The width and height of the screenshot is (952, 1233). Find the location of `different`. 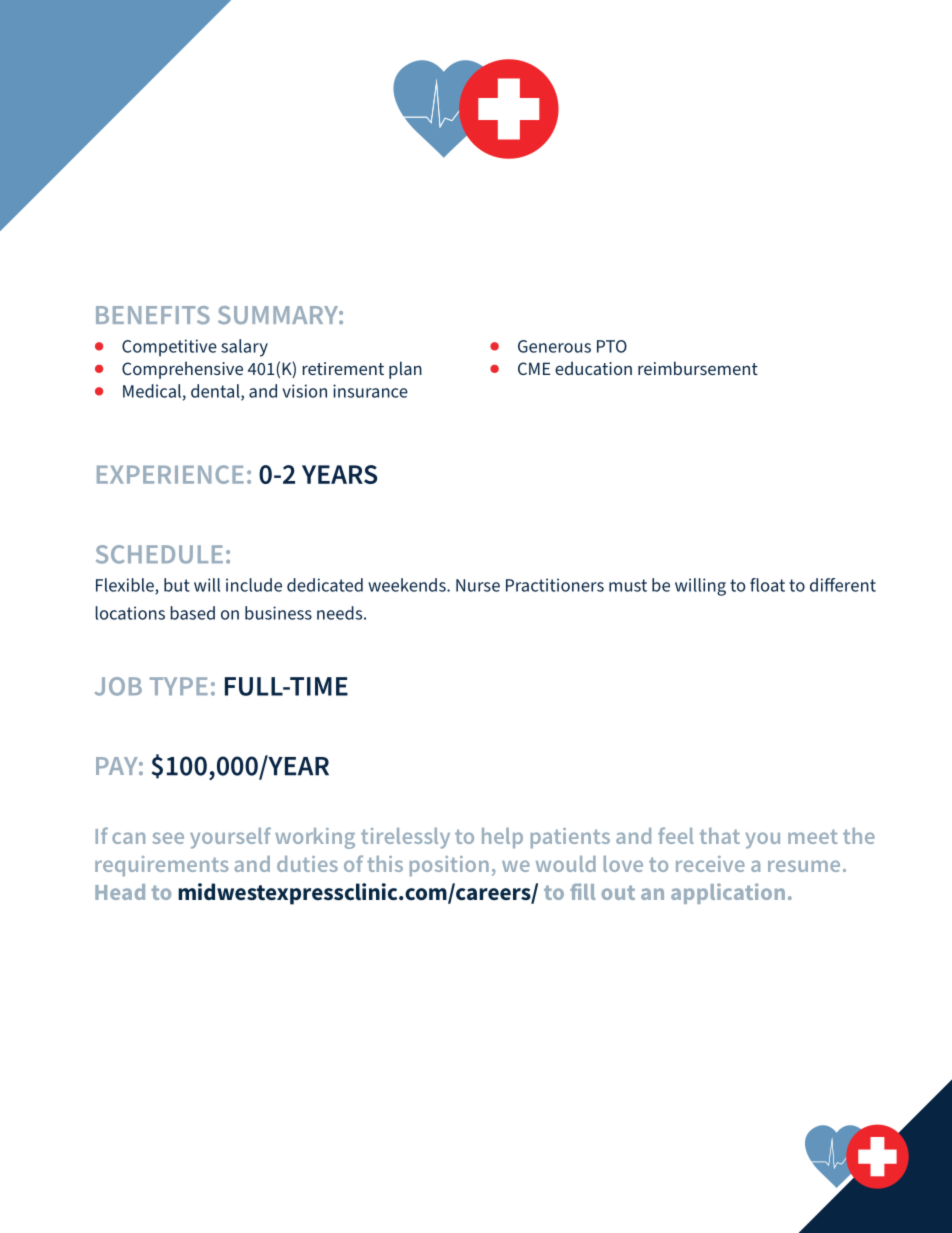

different is located at coordinates (843, 585).
